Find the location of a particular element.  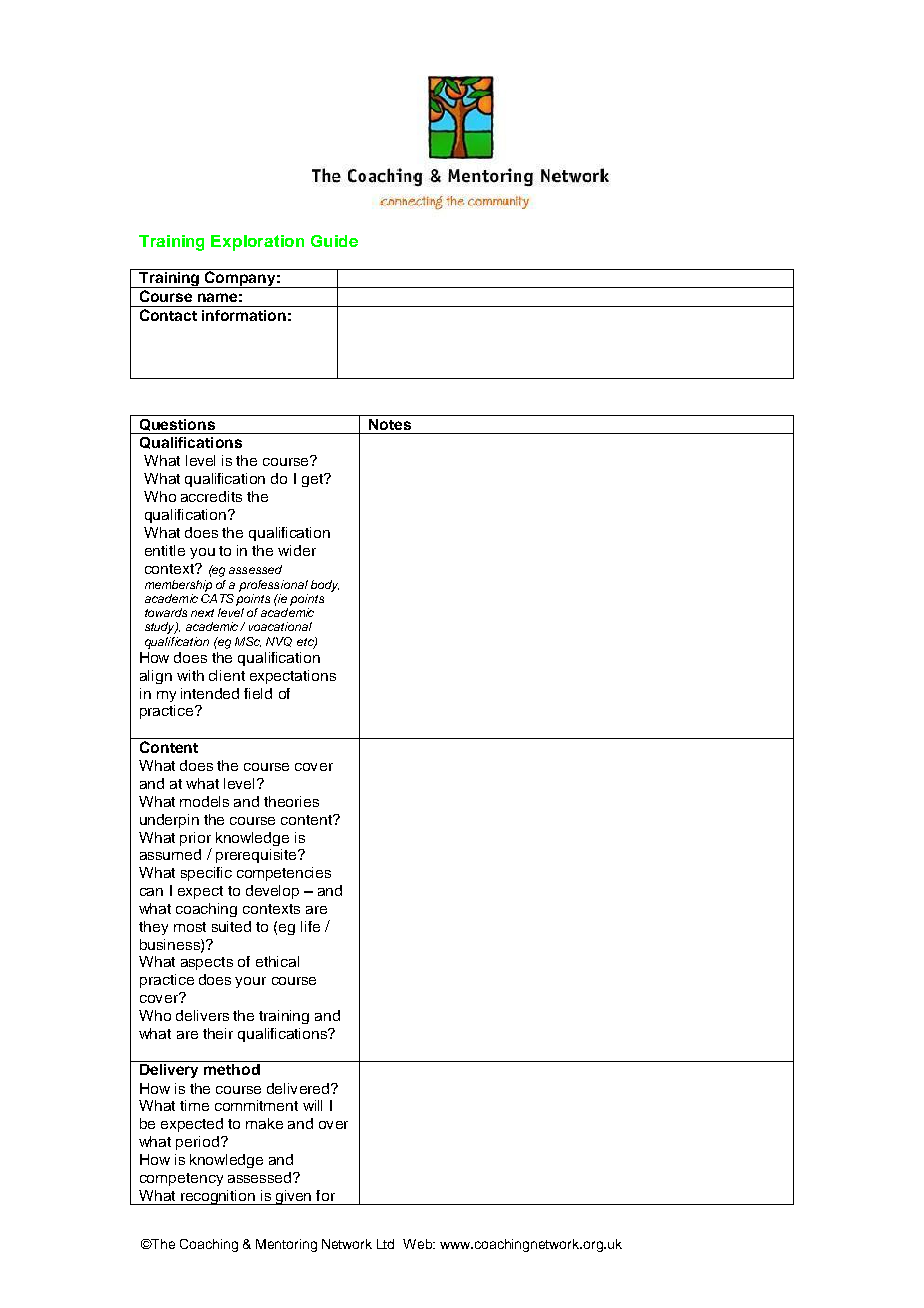

Exploration is located at coordinates (257, 243).
